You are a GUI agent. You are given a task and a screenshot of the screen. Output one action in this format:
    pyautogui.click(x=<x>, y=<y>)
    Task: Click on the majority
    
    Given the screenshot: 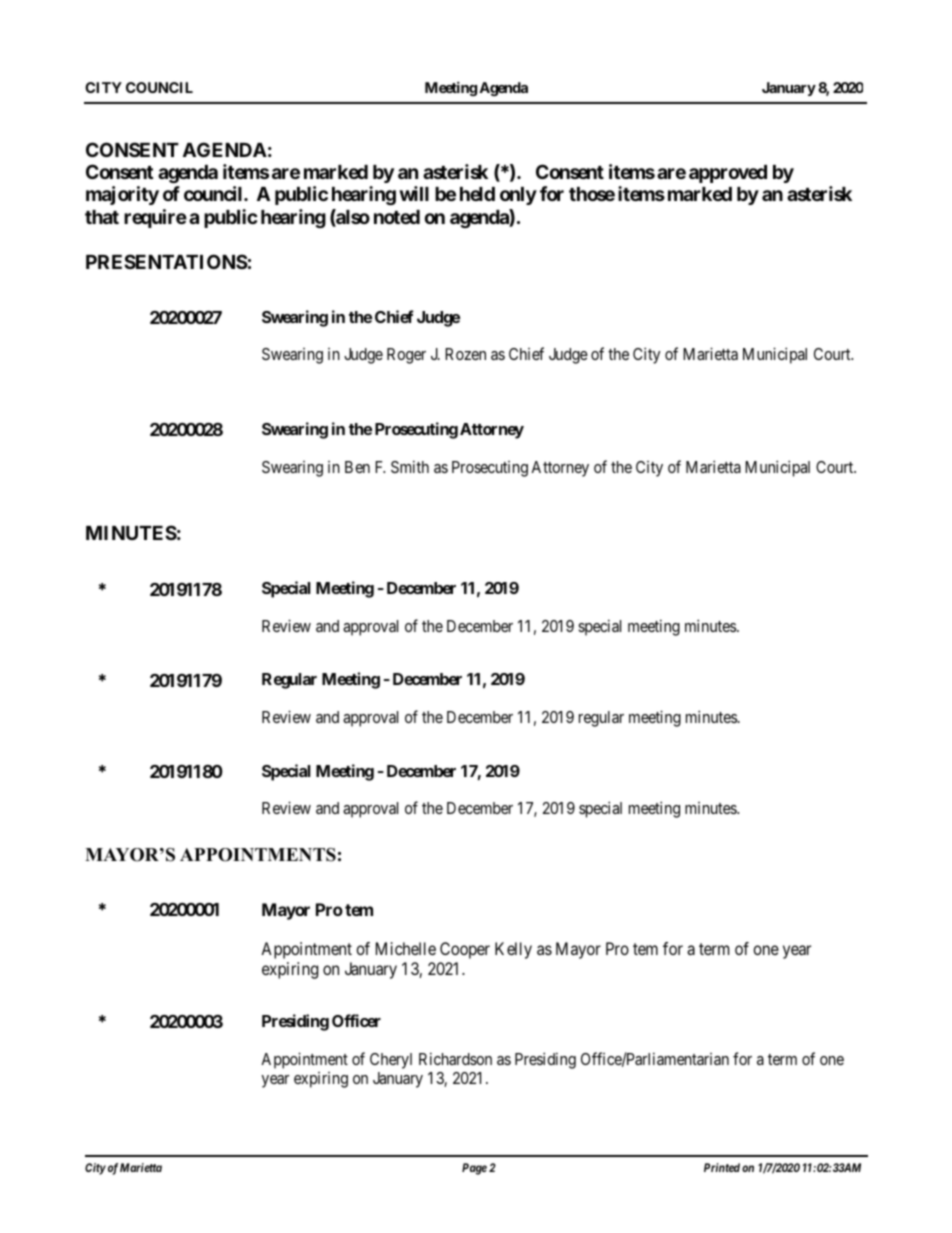 What is the action you would take?
    pyautogui.click(x=122, y=195)
